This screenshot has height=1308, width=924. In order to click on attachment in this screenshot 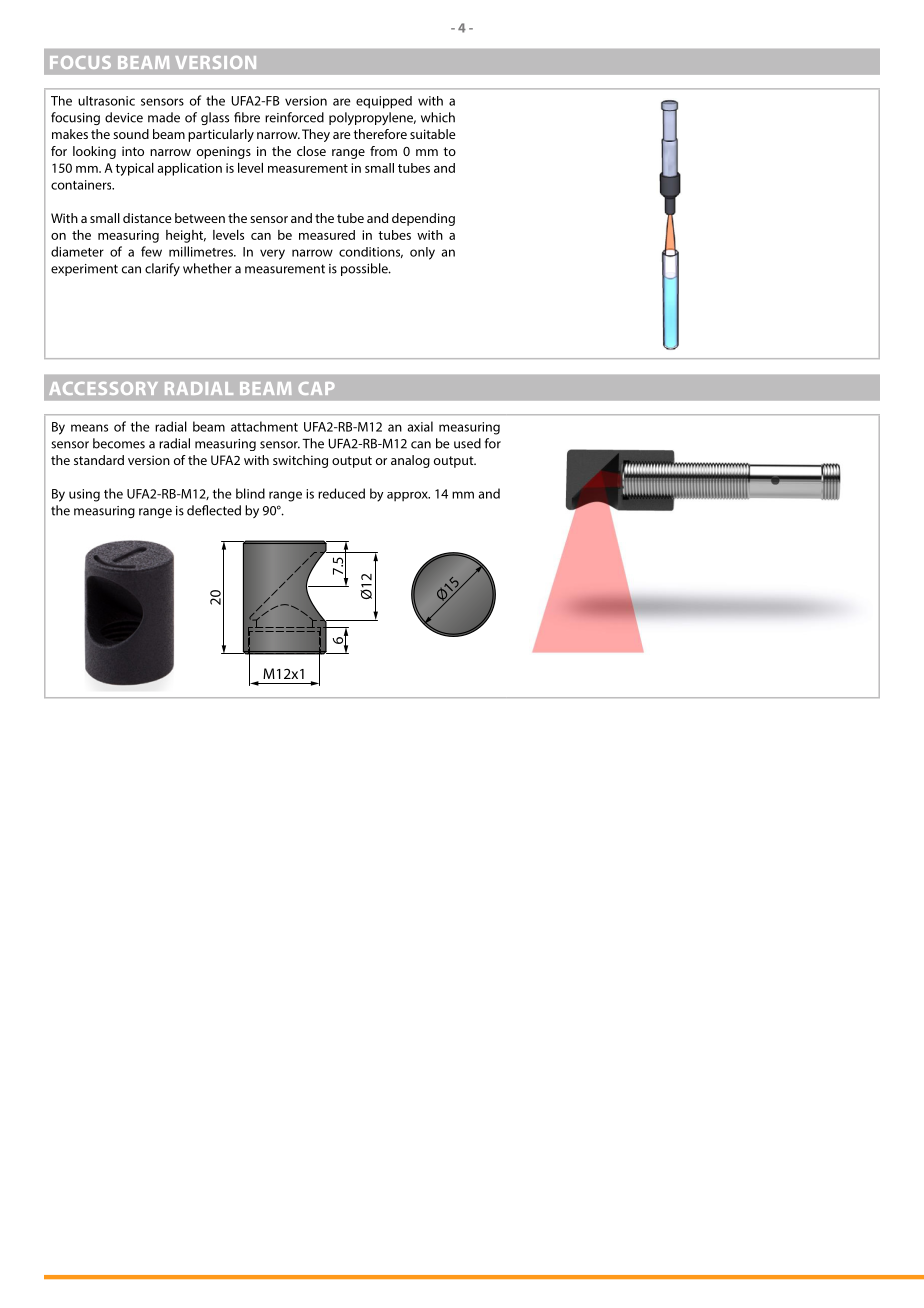, I will do `click(264, 426)`.
